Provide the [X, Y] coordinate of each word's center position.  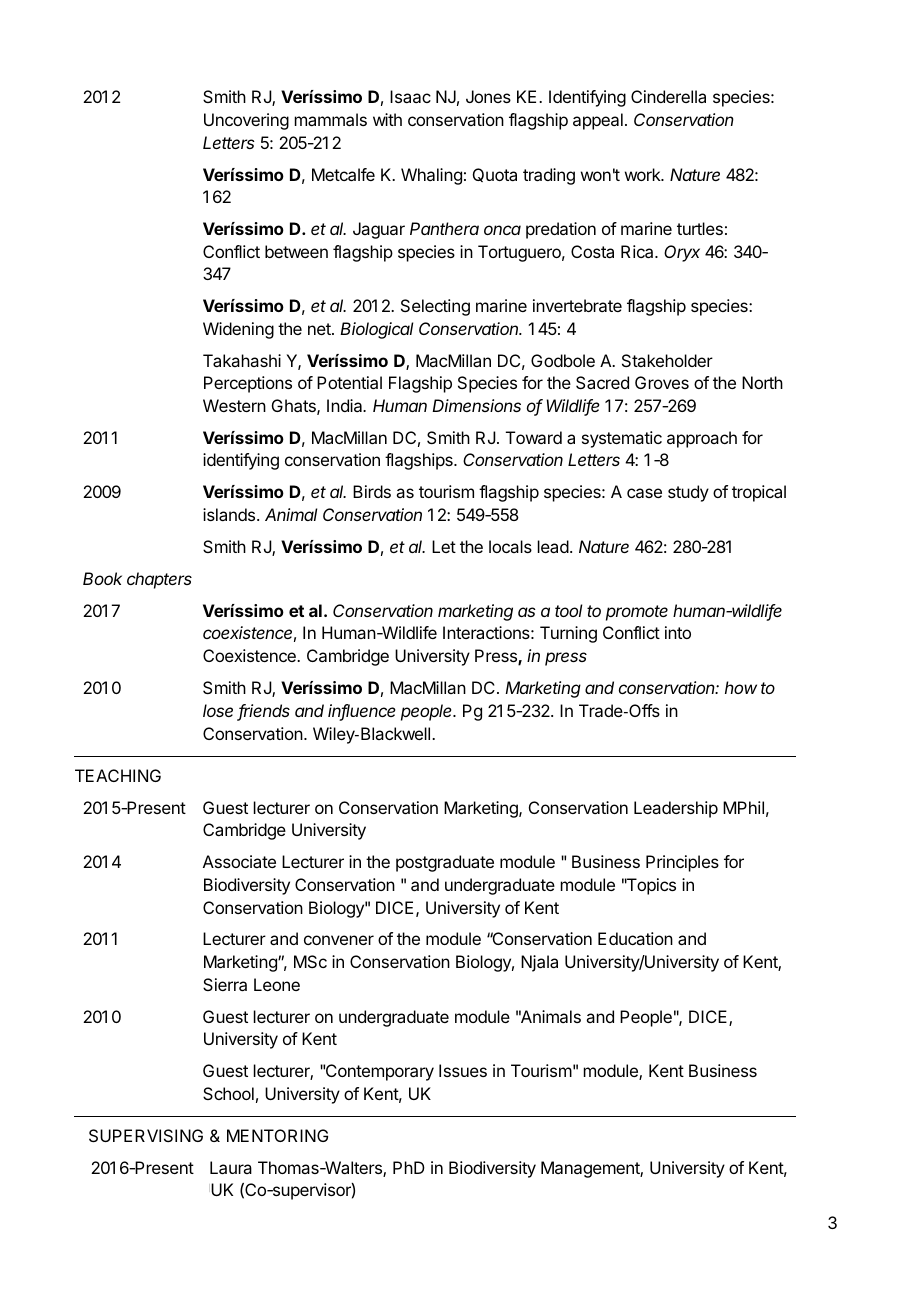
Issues [463, 1070]
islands [230, 514]
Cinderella [668, 96]
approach [702, 439]
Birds [372, 491]
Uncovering [246, 121]
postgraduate [445, 863]
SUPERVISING [146, 1135]
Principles [682, 863]
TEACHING [118, 775]
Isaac [410, 96]
